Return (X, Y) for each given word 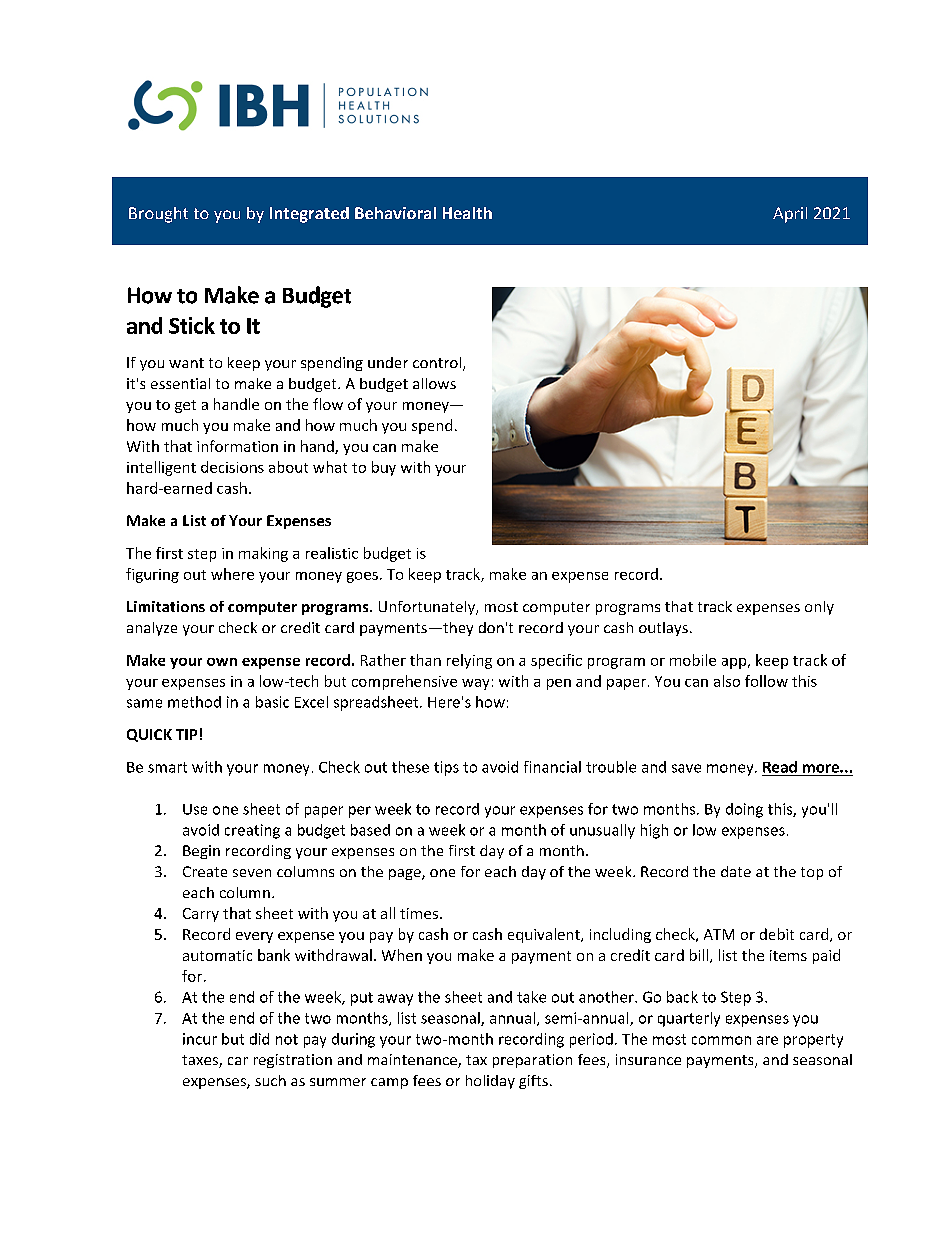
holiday (490, 1082)
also (727, 681)
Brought (158, 215)
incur (200, 1039)
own (222, 662)
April (790, 215)
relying (469, 661)
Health (467, 213)
